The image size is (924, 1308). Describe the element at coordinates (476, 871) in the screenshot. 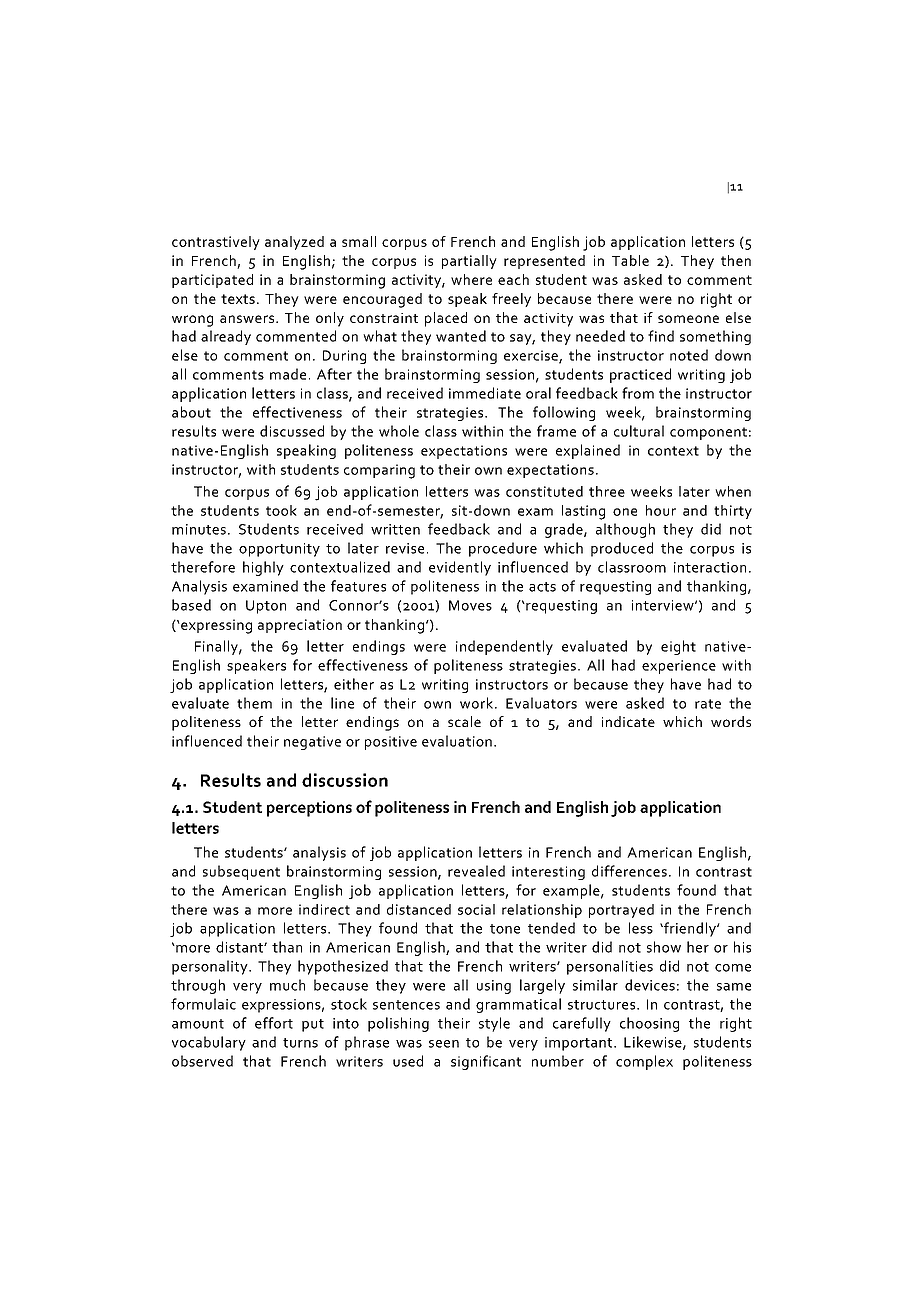

I see `revealed` at that location.
